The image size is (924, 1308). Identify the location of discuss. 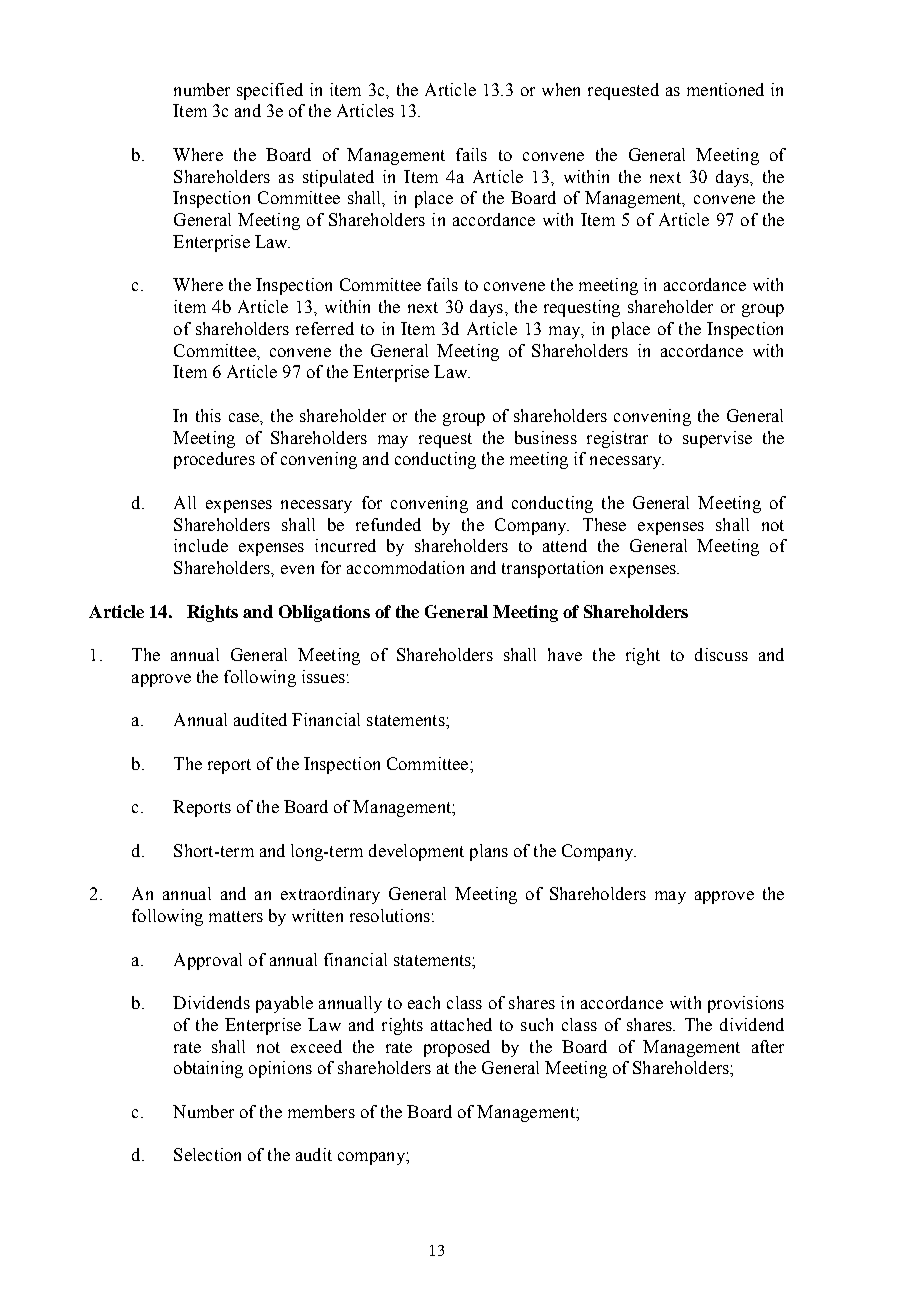
(721, 654).
